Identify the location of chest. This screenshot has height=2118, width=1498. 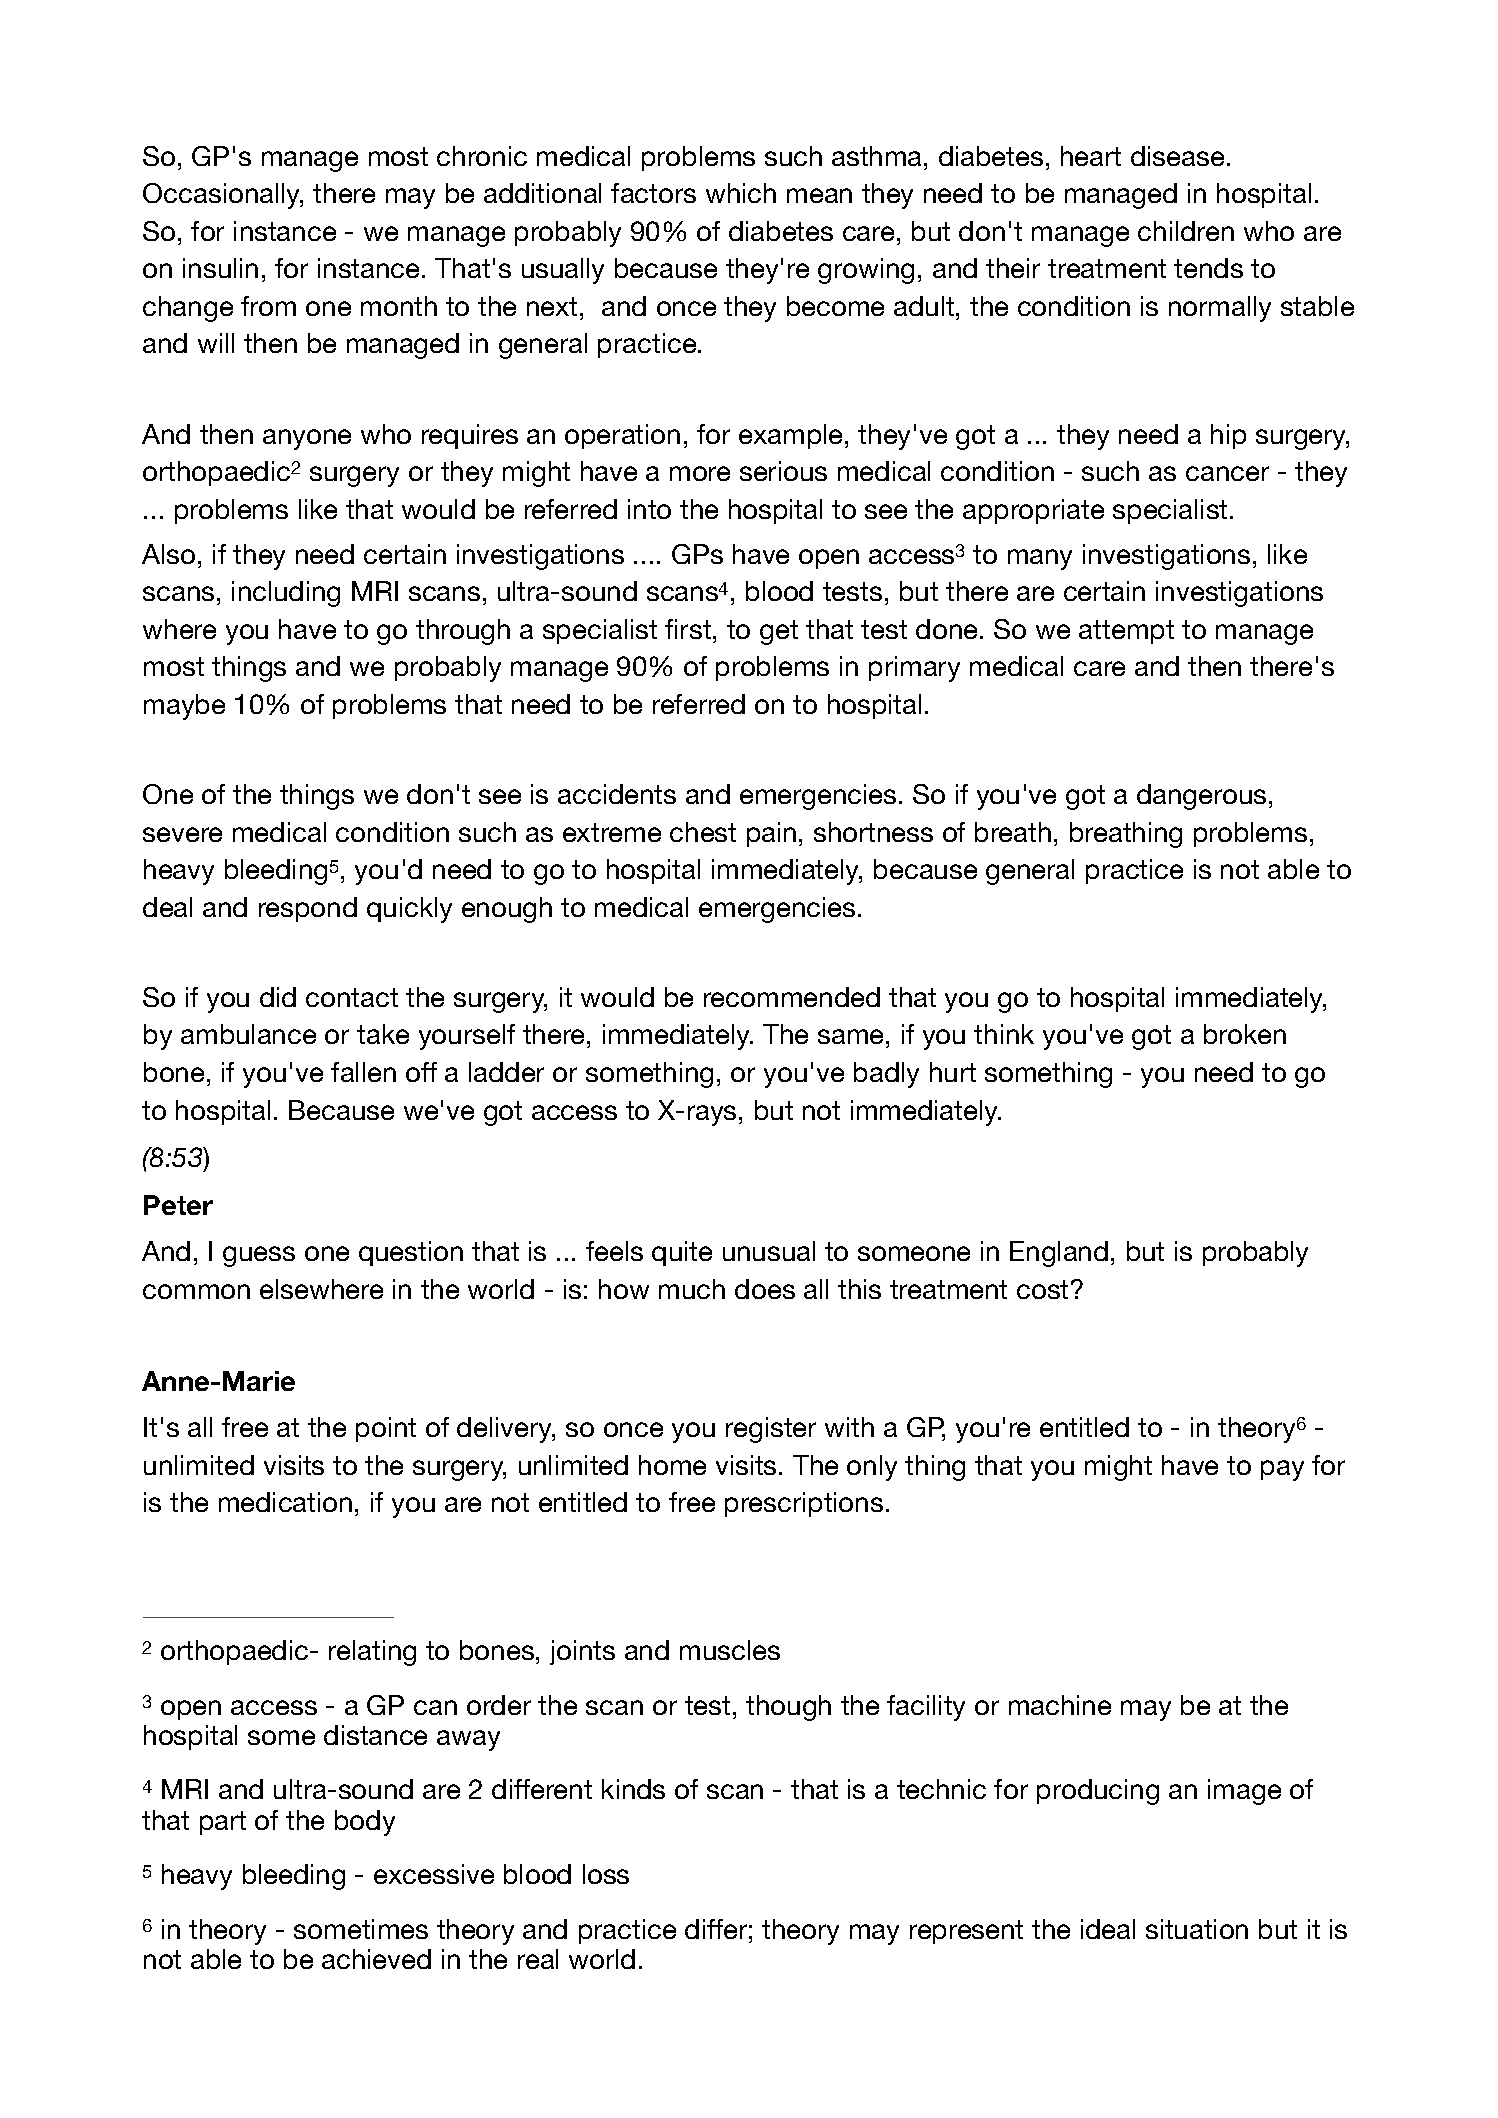
(703, 832).
